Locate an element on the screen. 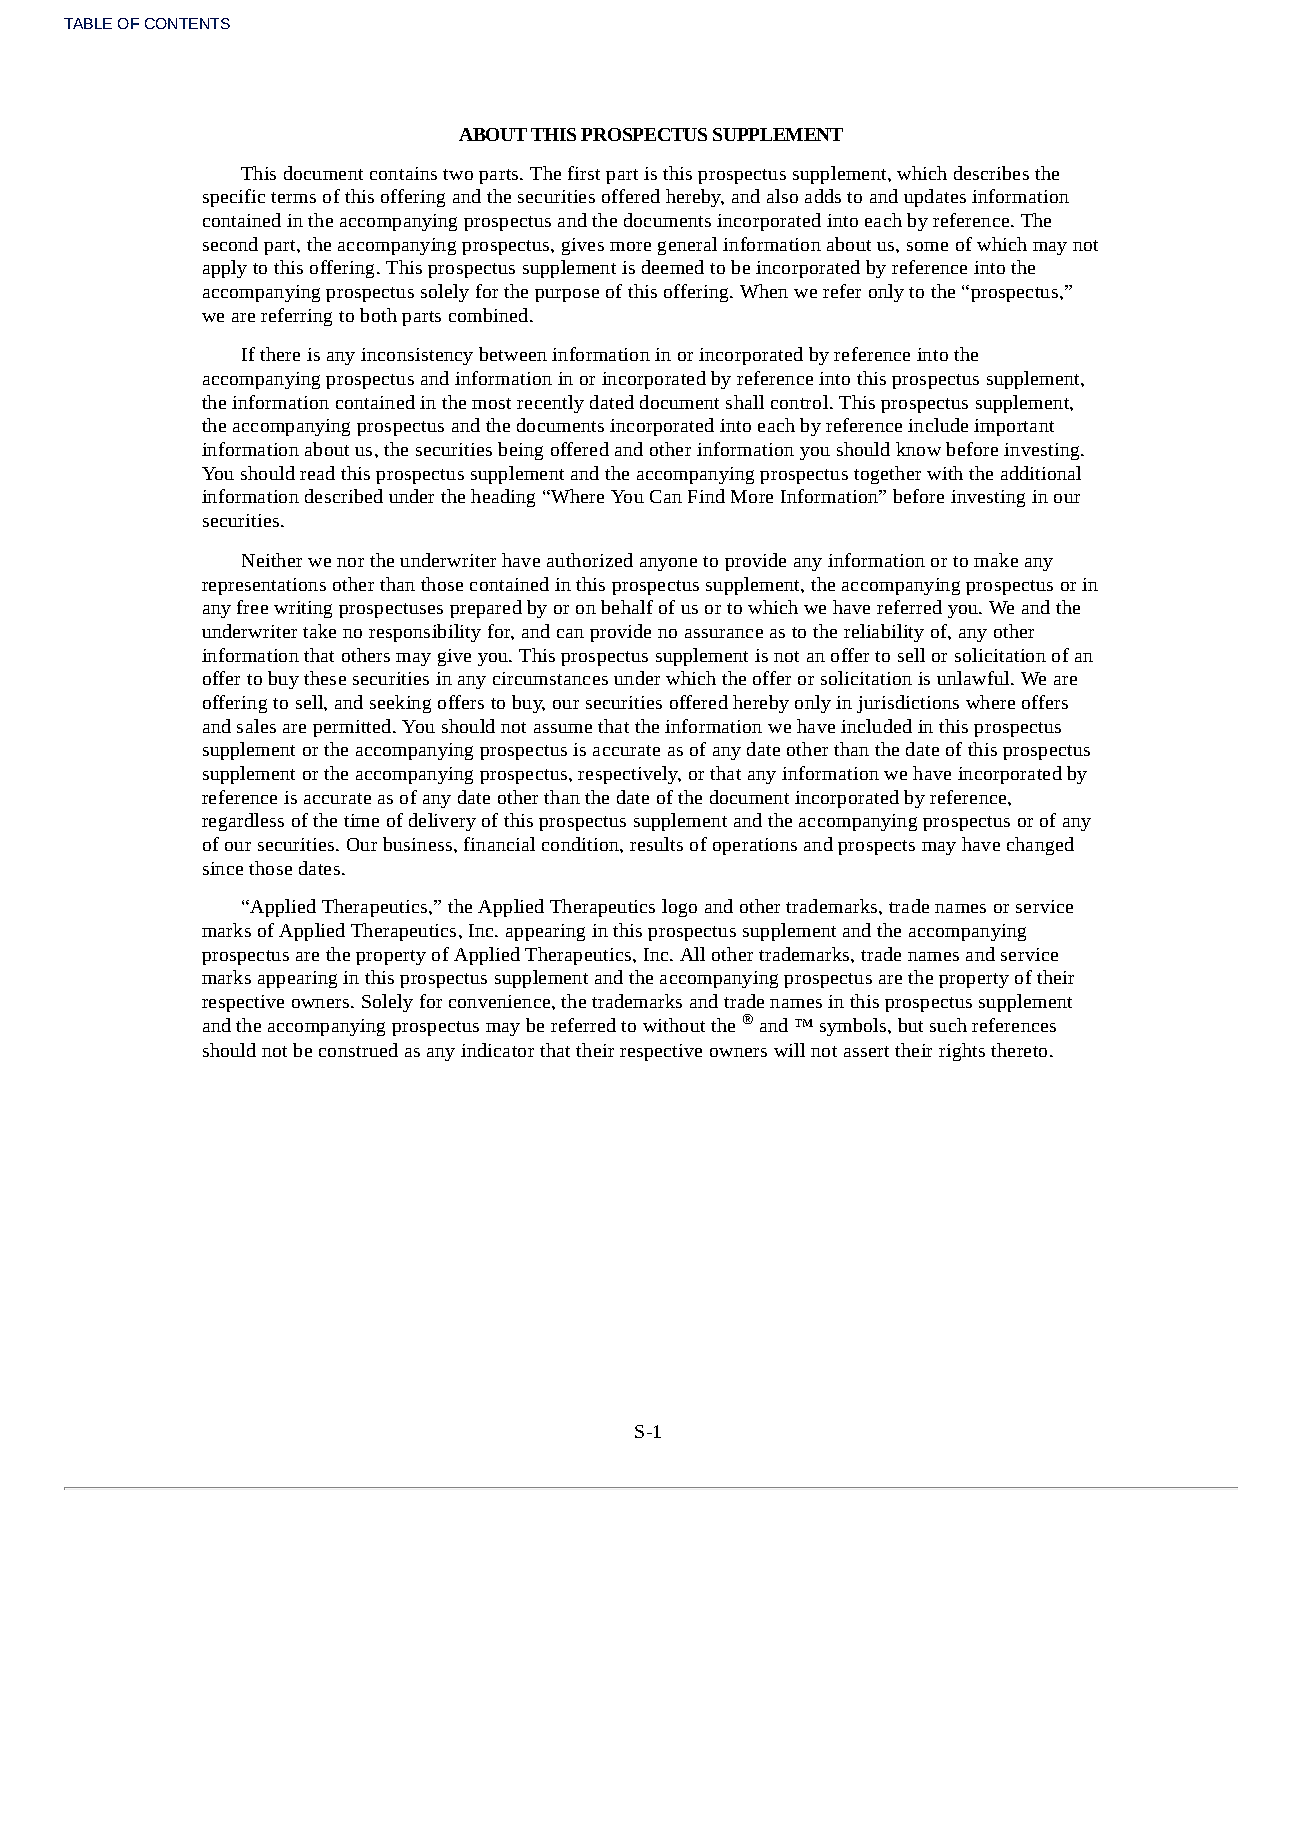 Image resolution: width=1303 pixels, height=1845 pixels. sales is located at coordinates (256, 726).
